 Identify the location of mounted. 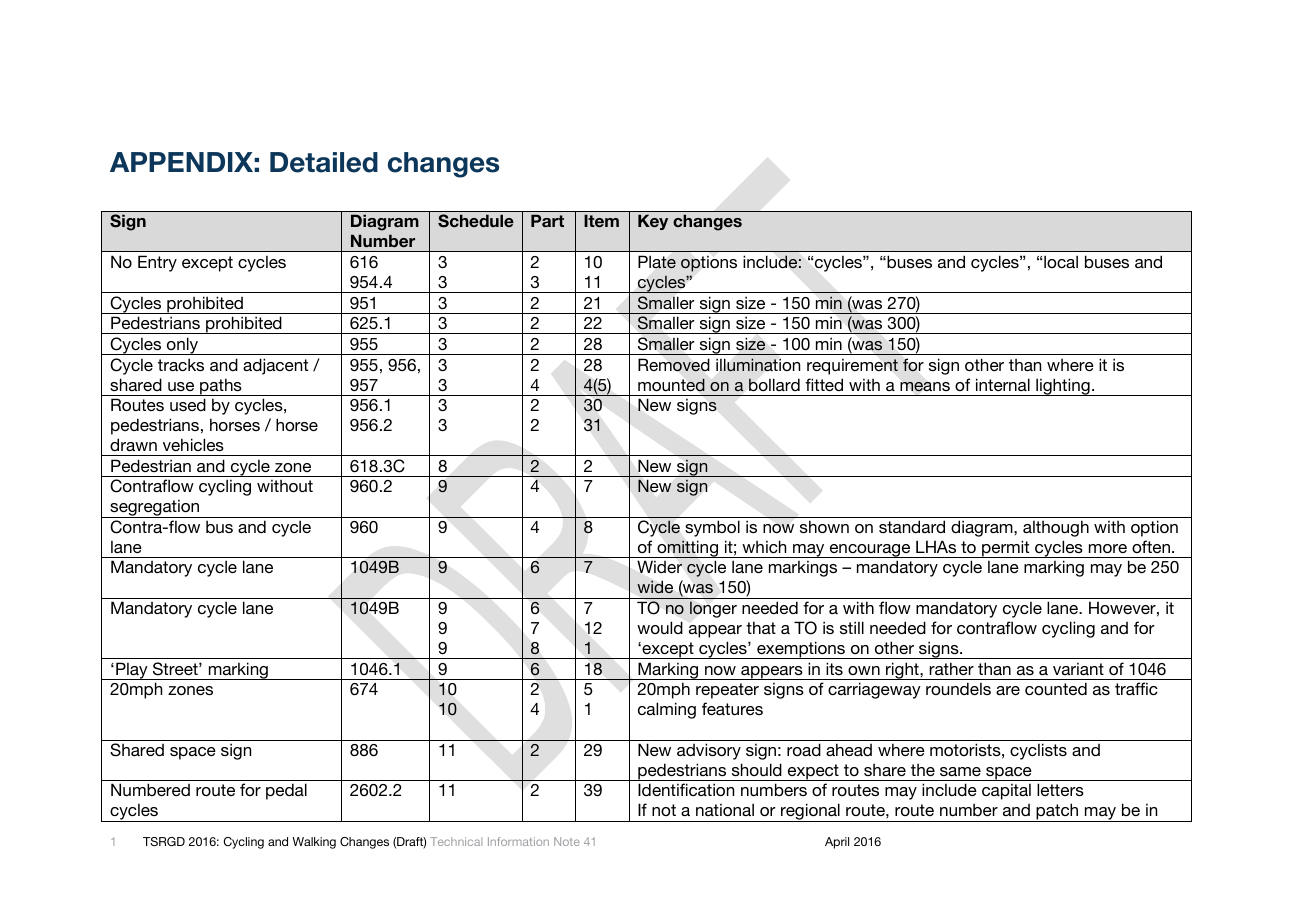
(671, 385).
